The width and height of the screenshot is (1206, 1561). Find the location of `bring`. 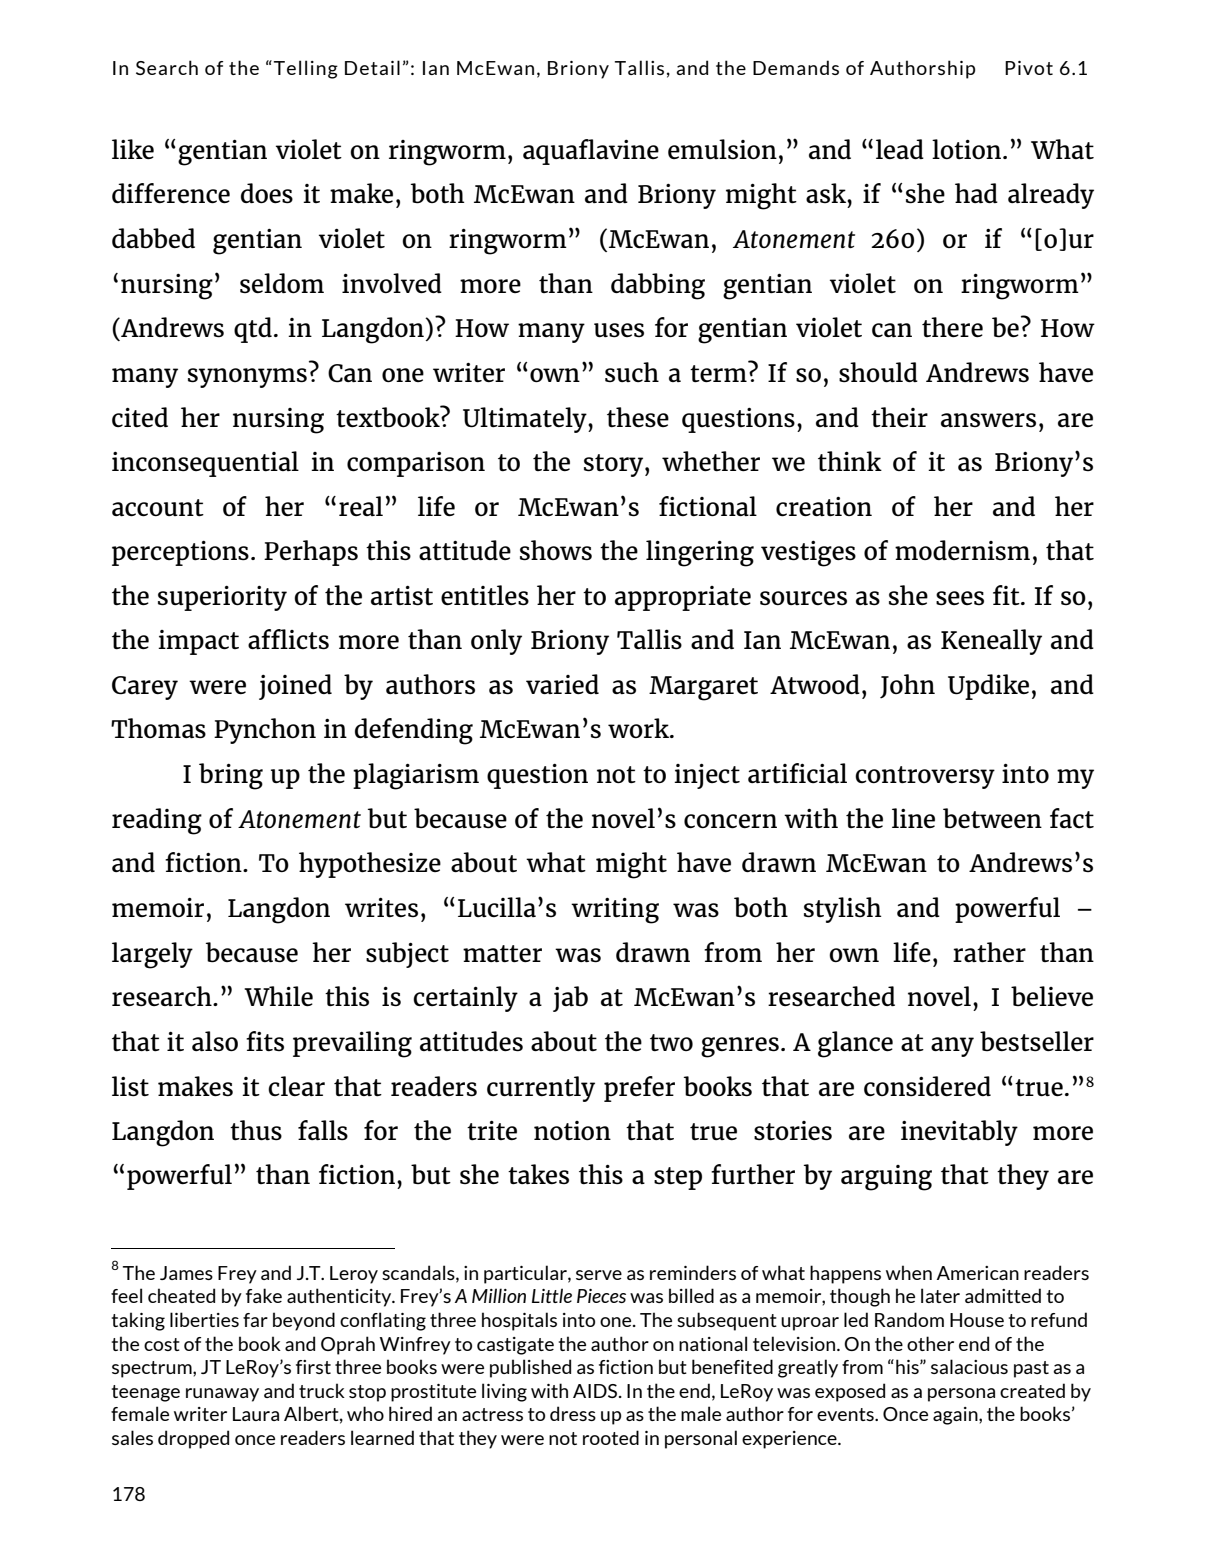

bring is located at coordinates (231, 776).
